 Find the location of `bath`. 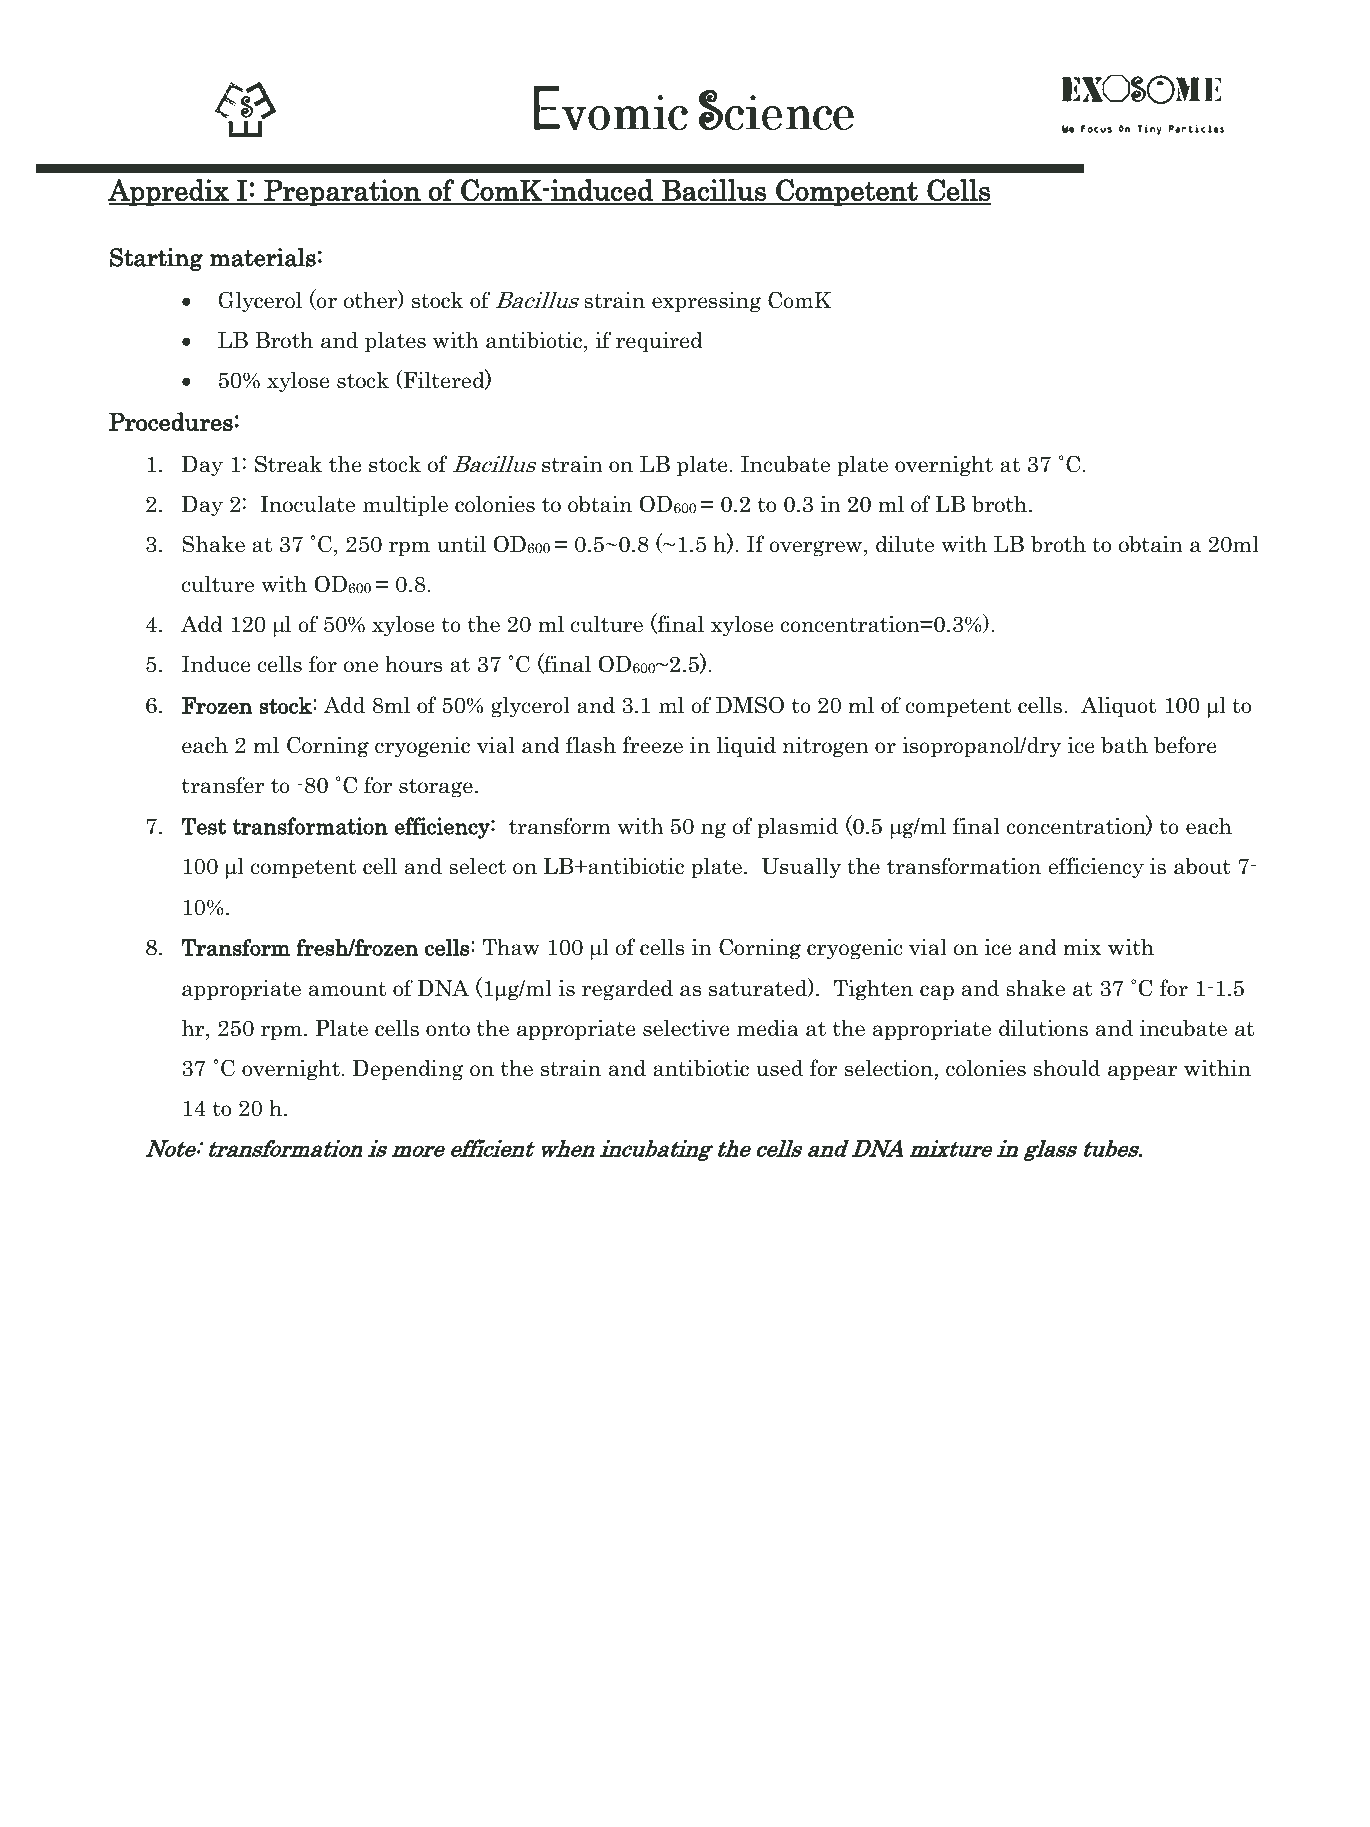

bath is located at coordinates (1124, 745).
